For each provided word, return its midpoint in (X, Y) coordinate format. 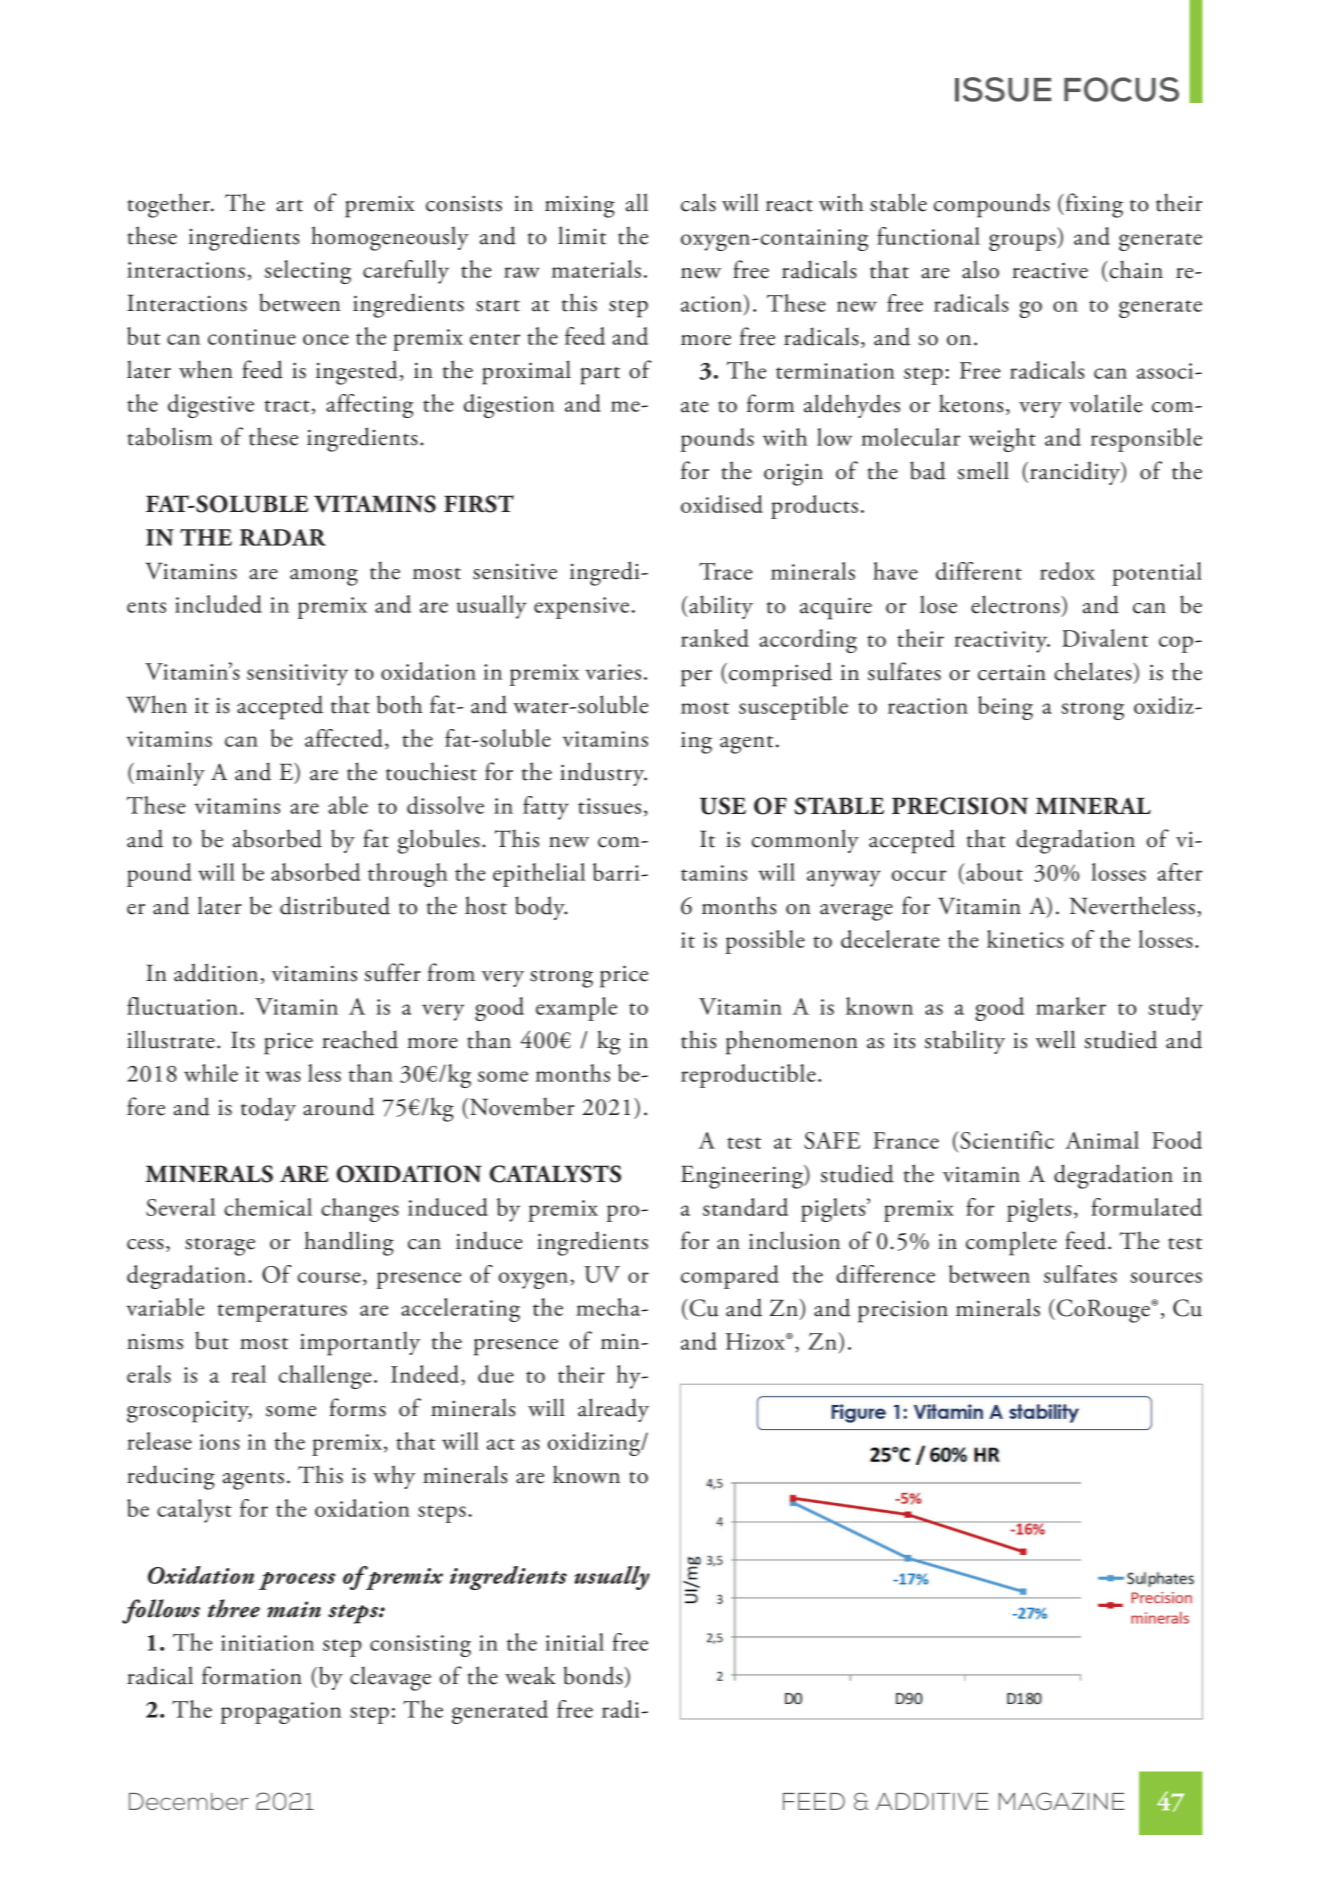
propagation (281, 1713)
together (169, 205)
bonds (594, 1675)
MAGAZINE (1062, 1801)
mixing (580, 206)
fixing (1093, 205)
